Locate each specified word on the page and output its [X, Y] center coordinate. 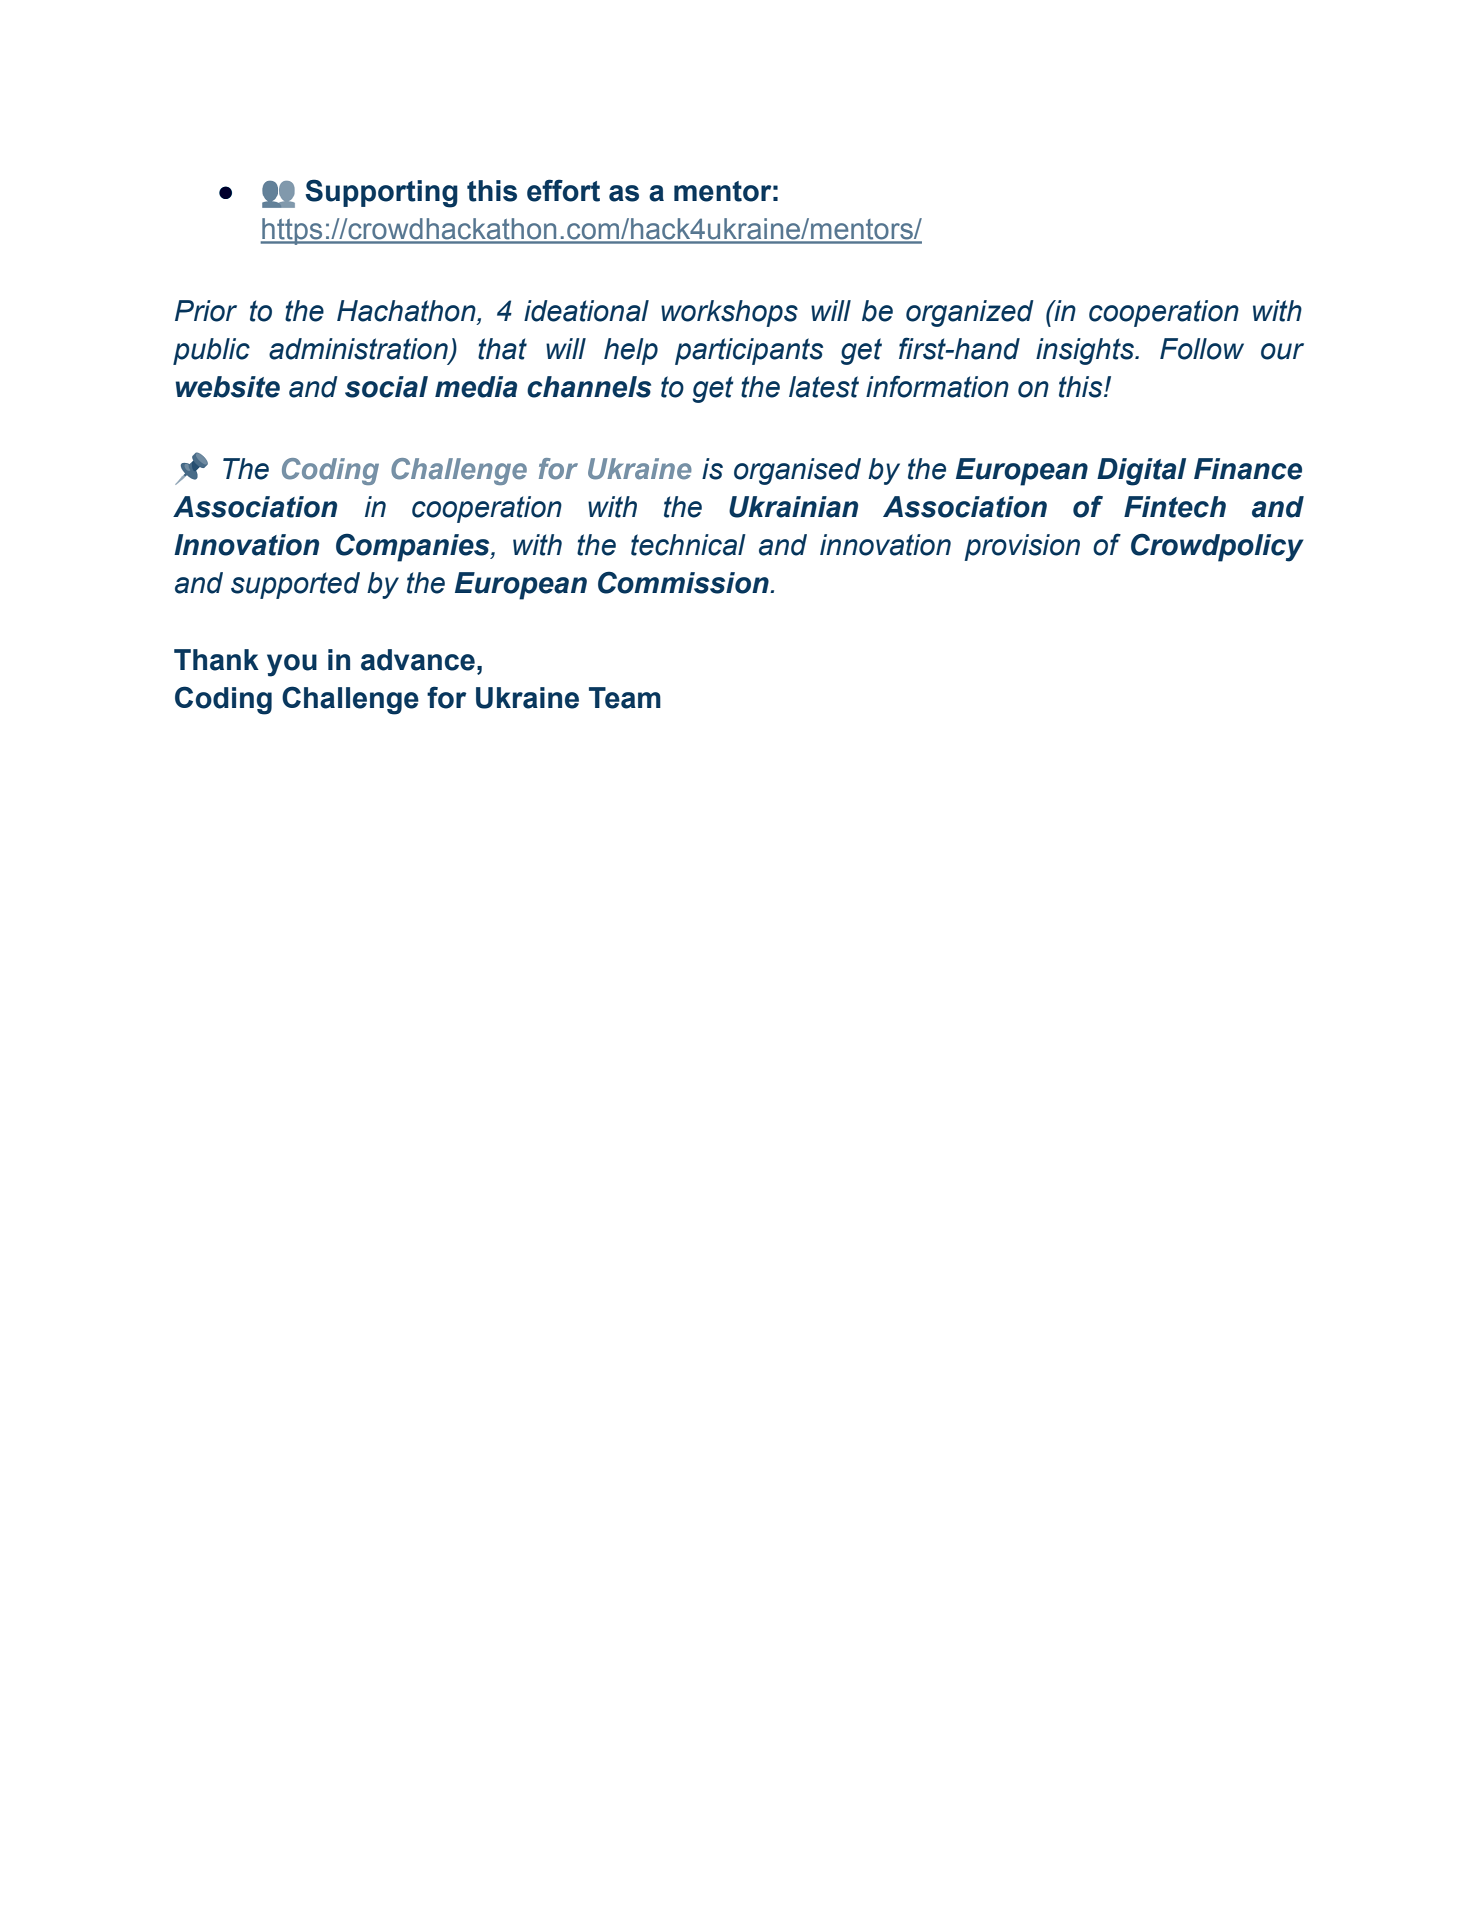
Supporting [381, 193]
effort [563, 190]
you [292, 665]
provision [1022, 547]
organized [970, 313]
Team [625, 698]
